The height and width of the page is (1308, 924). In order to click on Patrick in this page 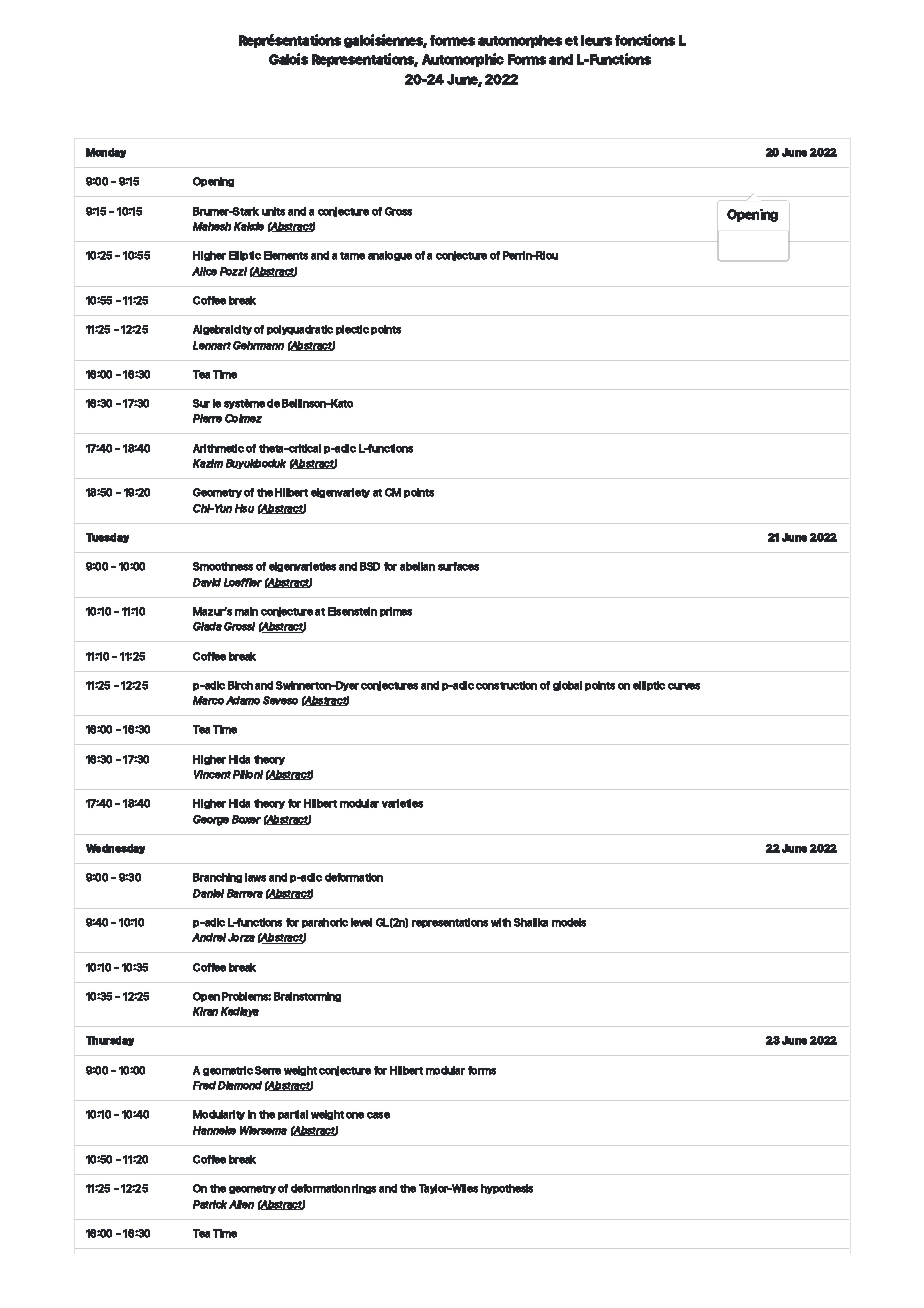, I will do `click(210, 1204)`.
